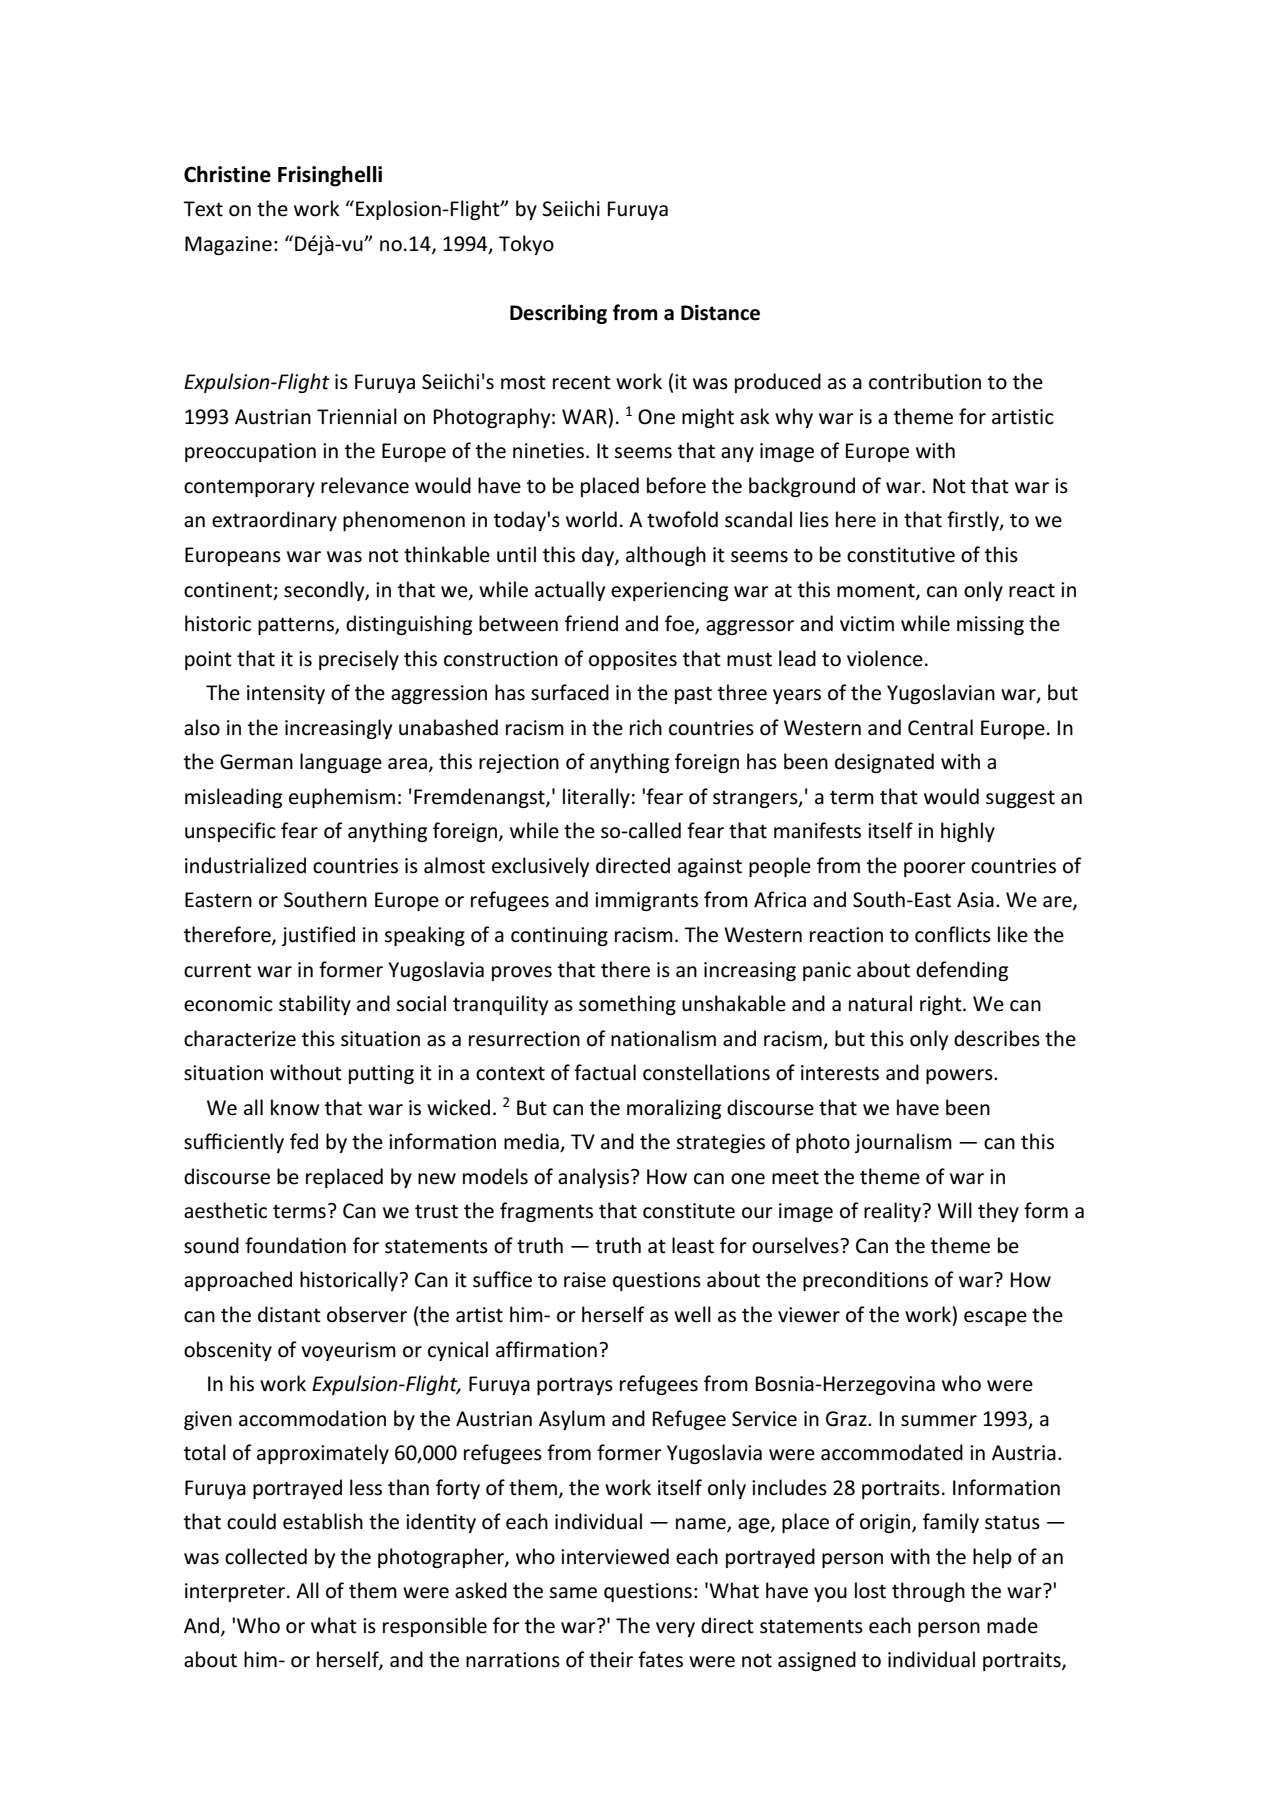 The image size is (1285, 1818). What do you see at coordinates (925, 381) in the screenshot?
I see `contribution` at bounding box center [925, 381].
